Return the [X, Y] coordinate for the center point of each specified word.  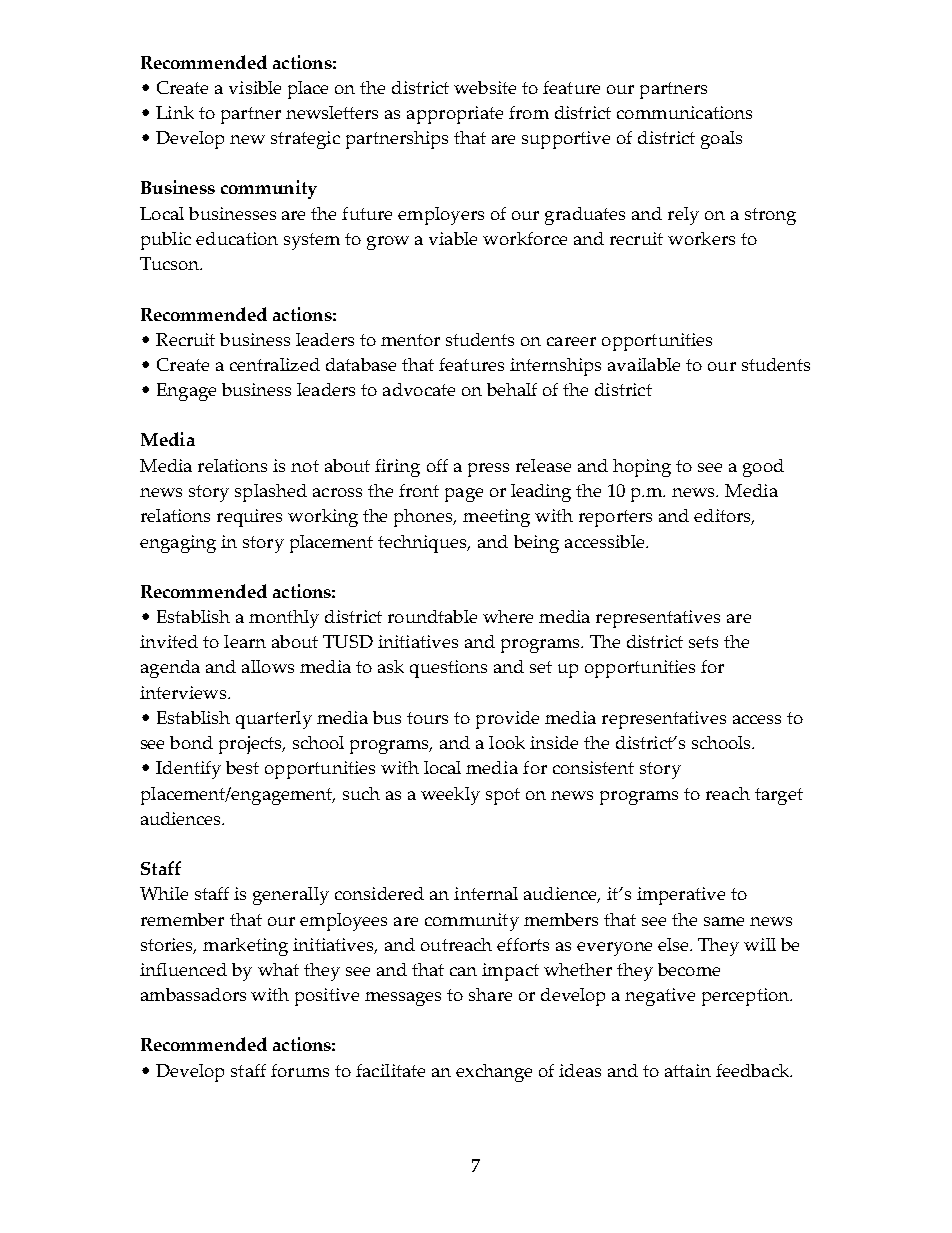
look [507, 742]
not [305, 466]
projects [251, 745]
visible [255, 87]
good [763, 468]
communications [684, 112]
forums [300, 1070]
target [779, 796]
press [488, 470]
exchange [494, 1073]
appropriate [455, 115]
